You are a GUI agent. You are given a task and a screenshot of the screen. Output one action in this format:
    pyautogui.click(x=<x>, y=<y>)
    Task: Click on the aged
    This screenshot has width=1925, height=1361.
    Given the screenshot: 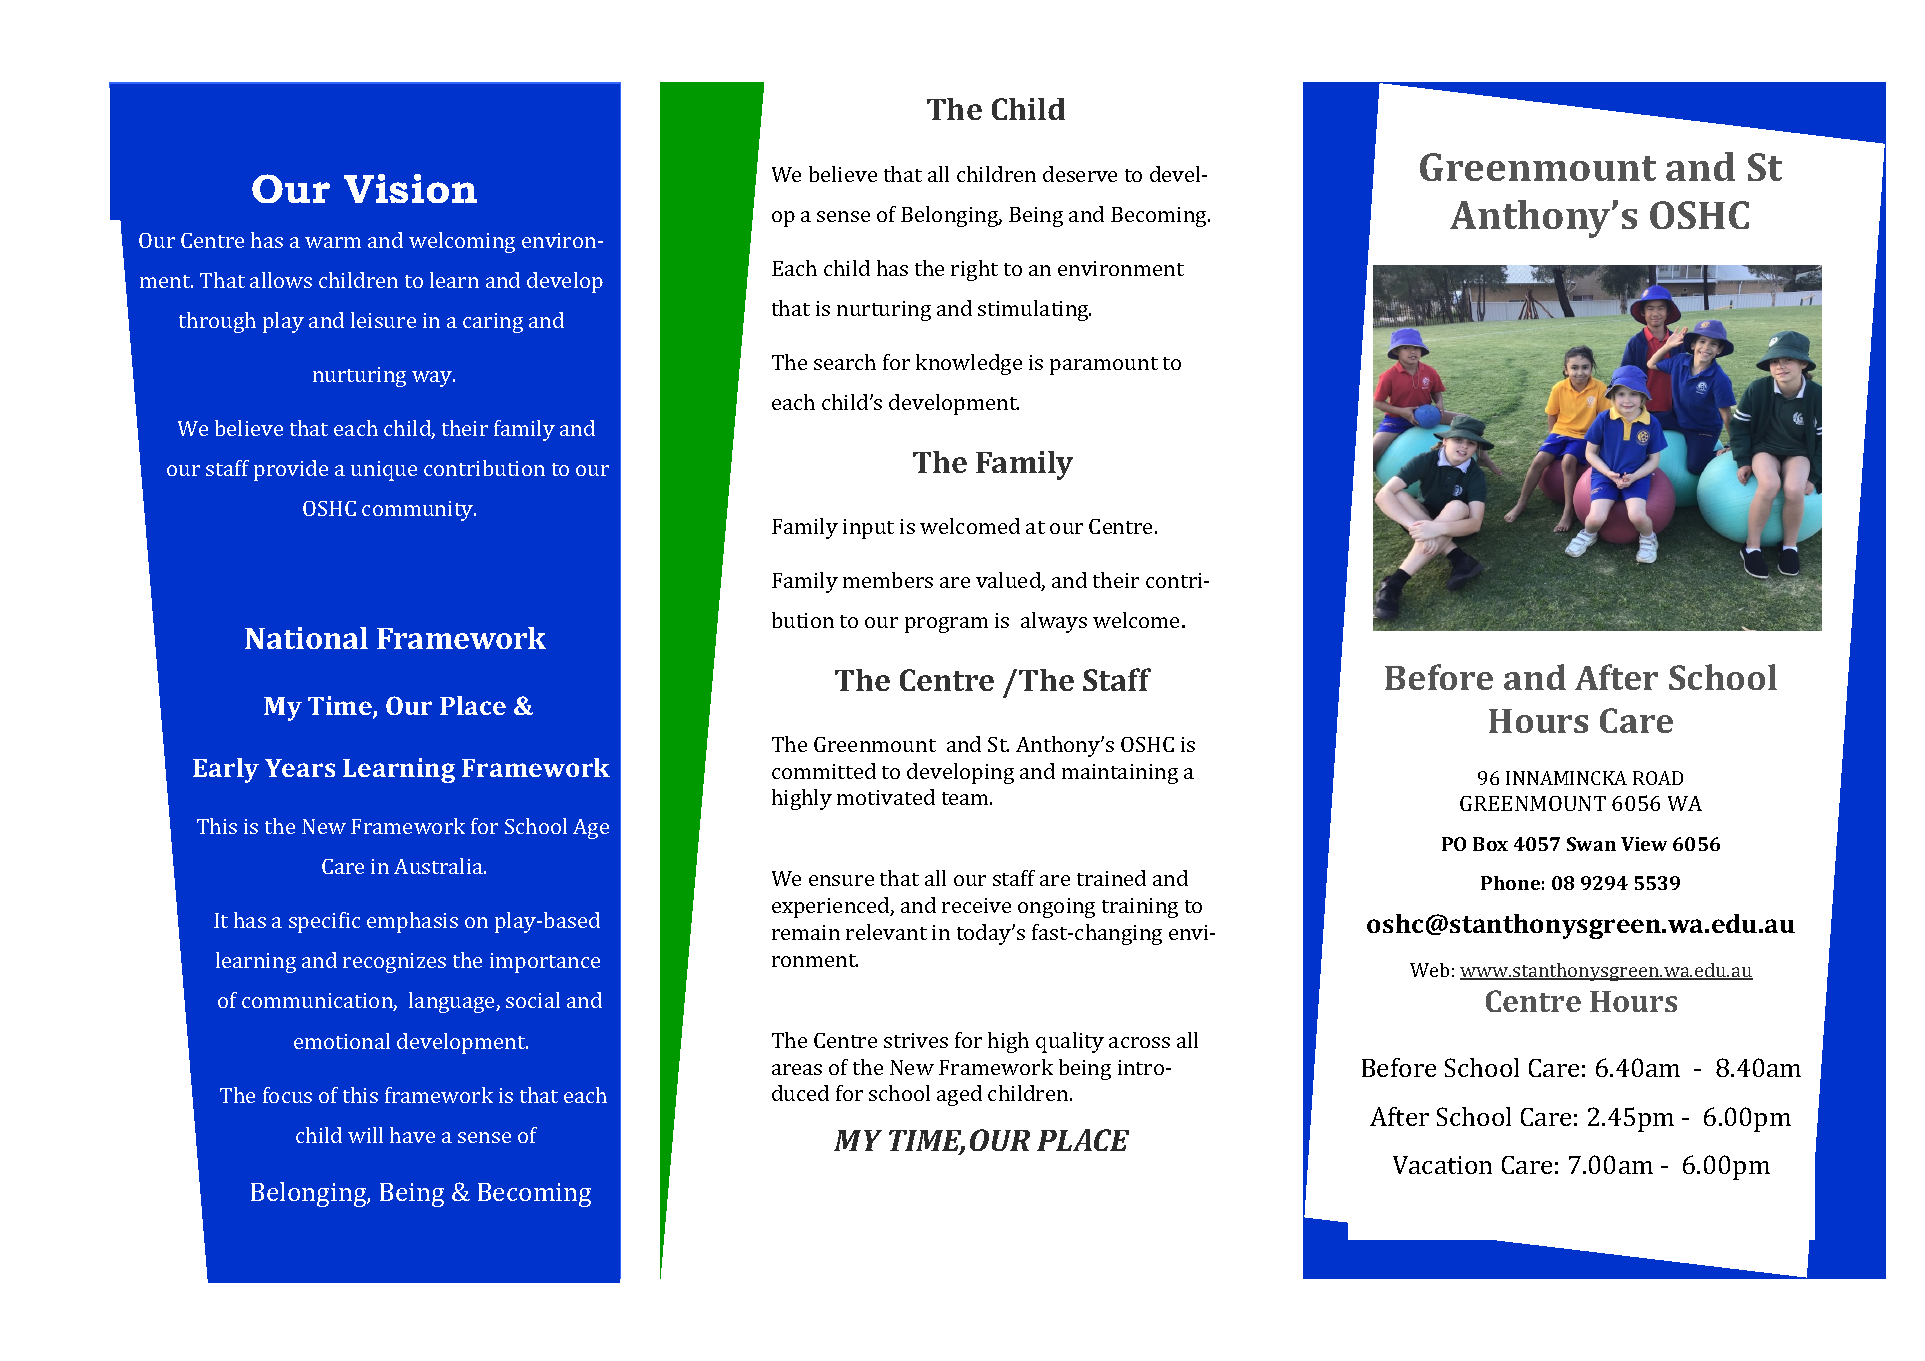 What is the action you would take?
    pyautogui.click(x=959, y=1095)
